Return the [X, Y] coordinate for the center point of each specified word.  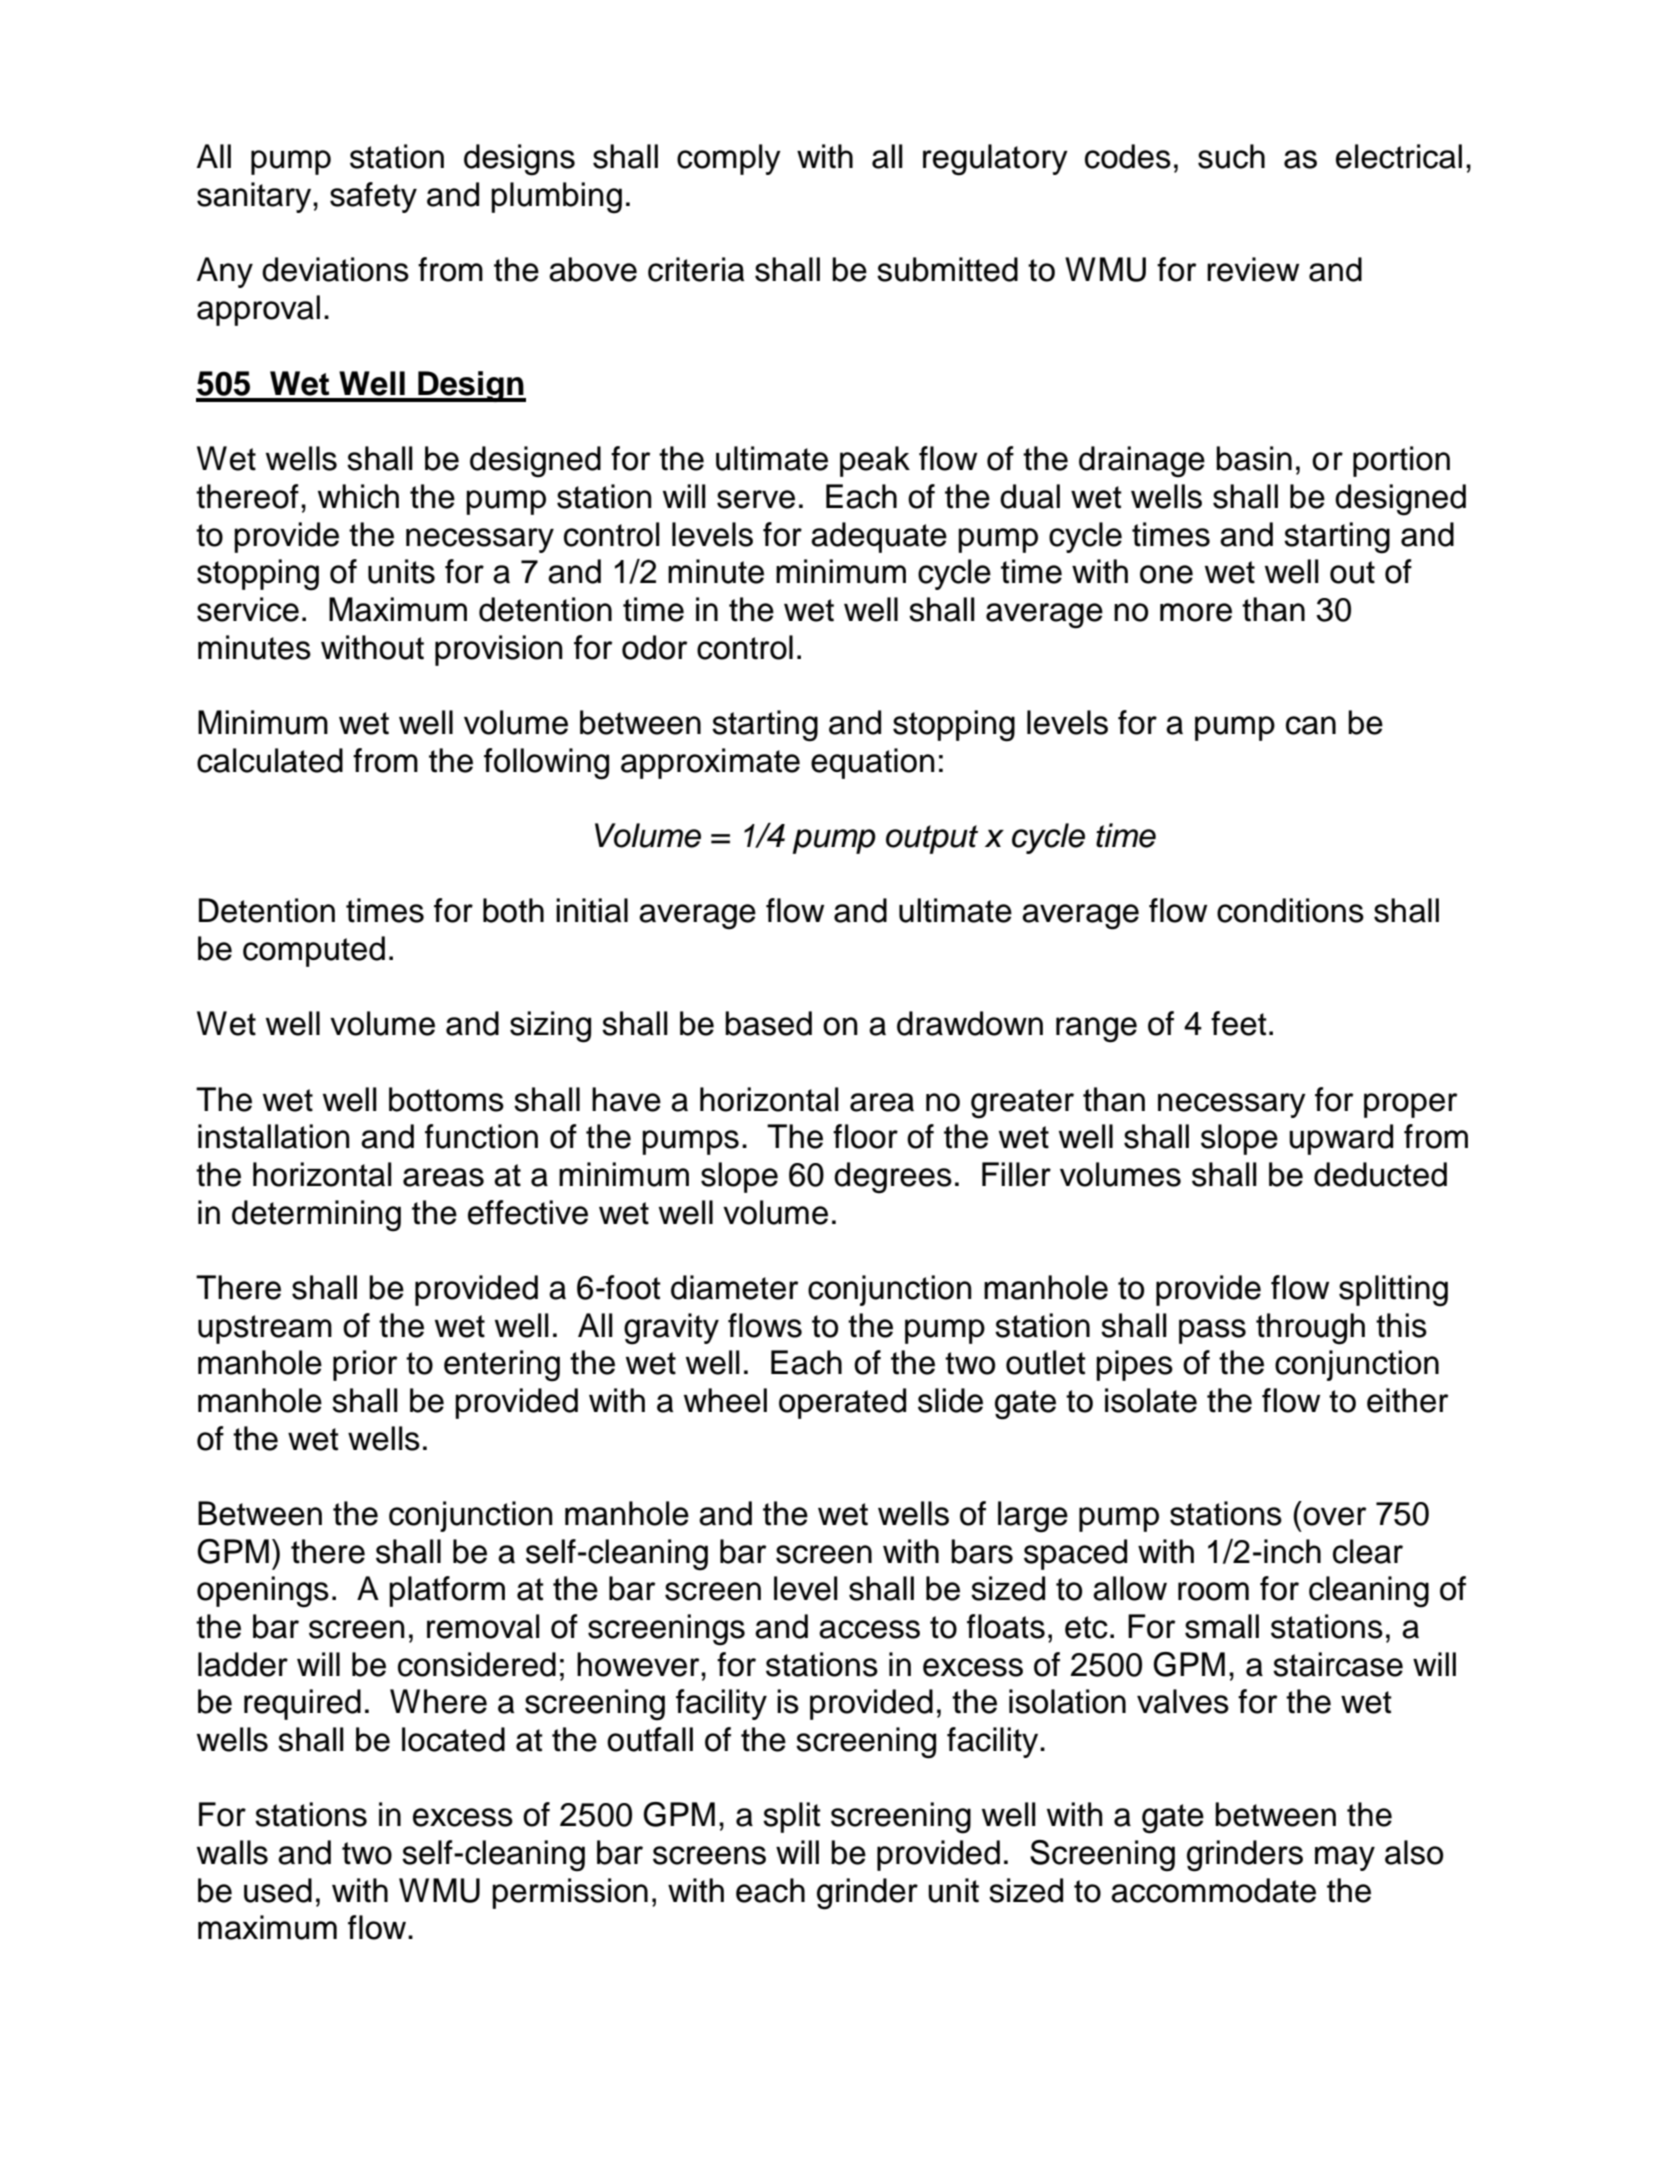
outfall [650, 1739]
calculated [270, 760]
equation [873, 763]
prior [365, 1365]
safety [373, 197]
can [1311, 725]
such [1231, 156]
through [1310, 1329]
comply [729, 159]
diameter [735, 1287]
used [278, 1890]
